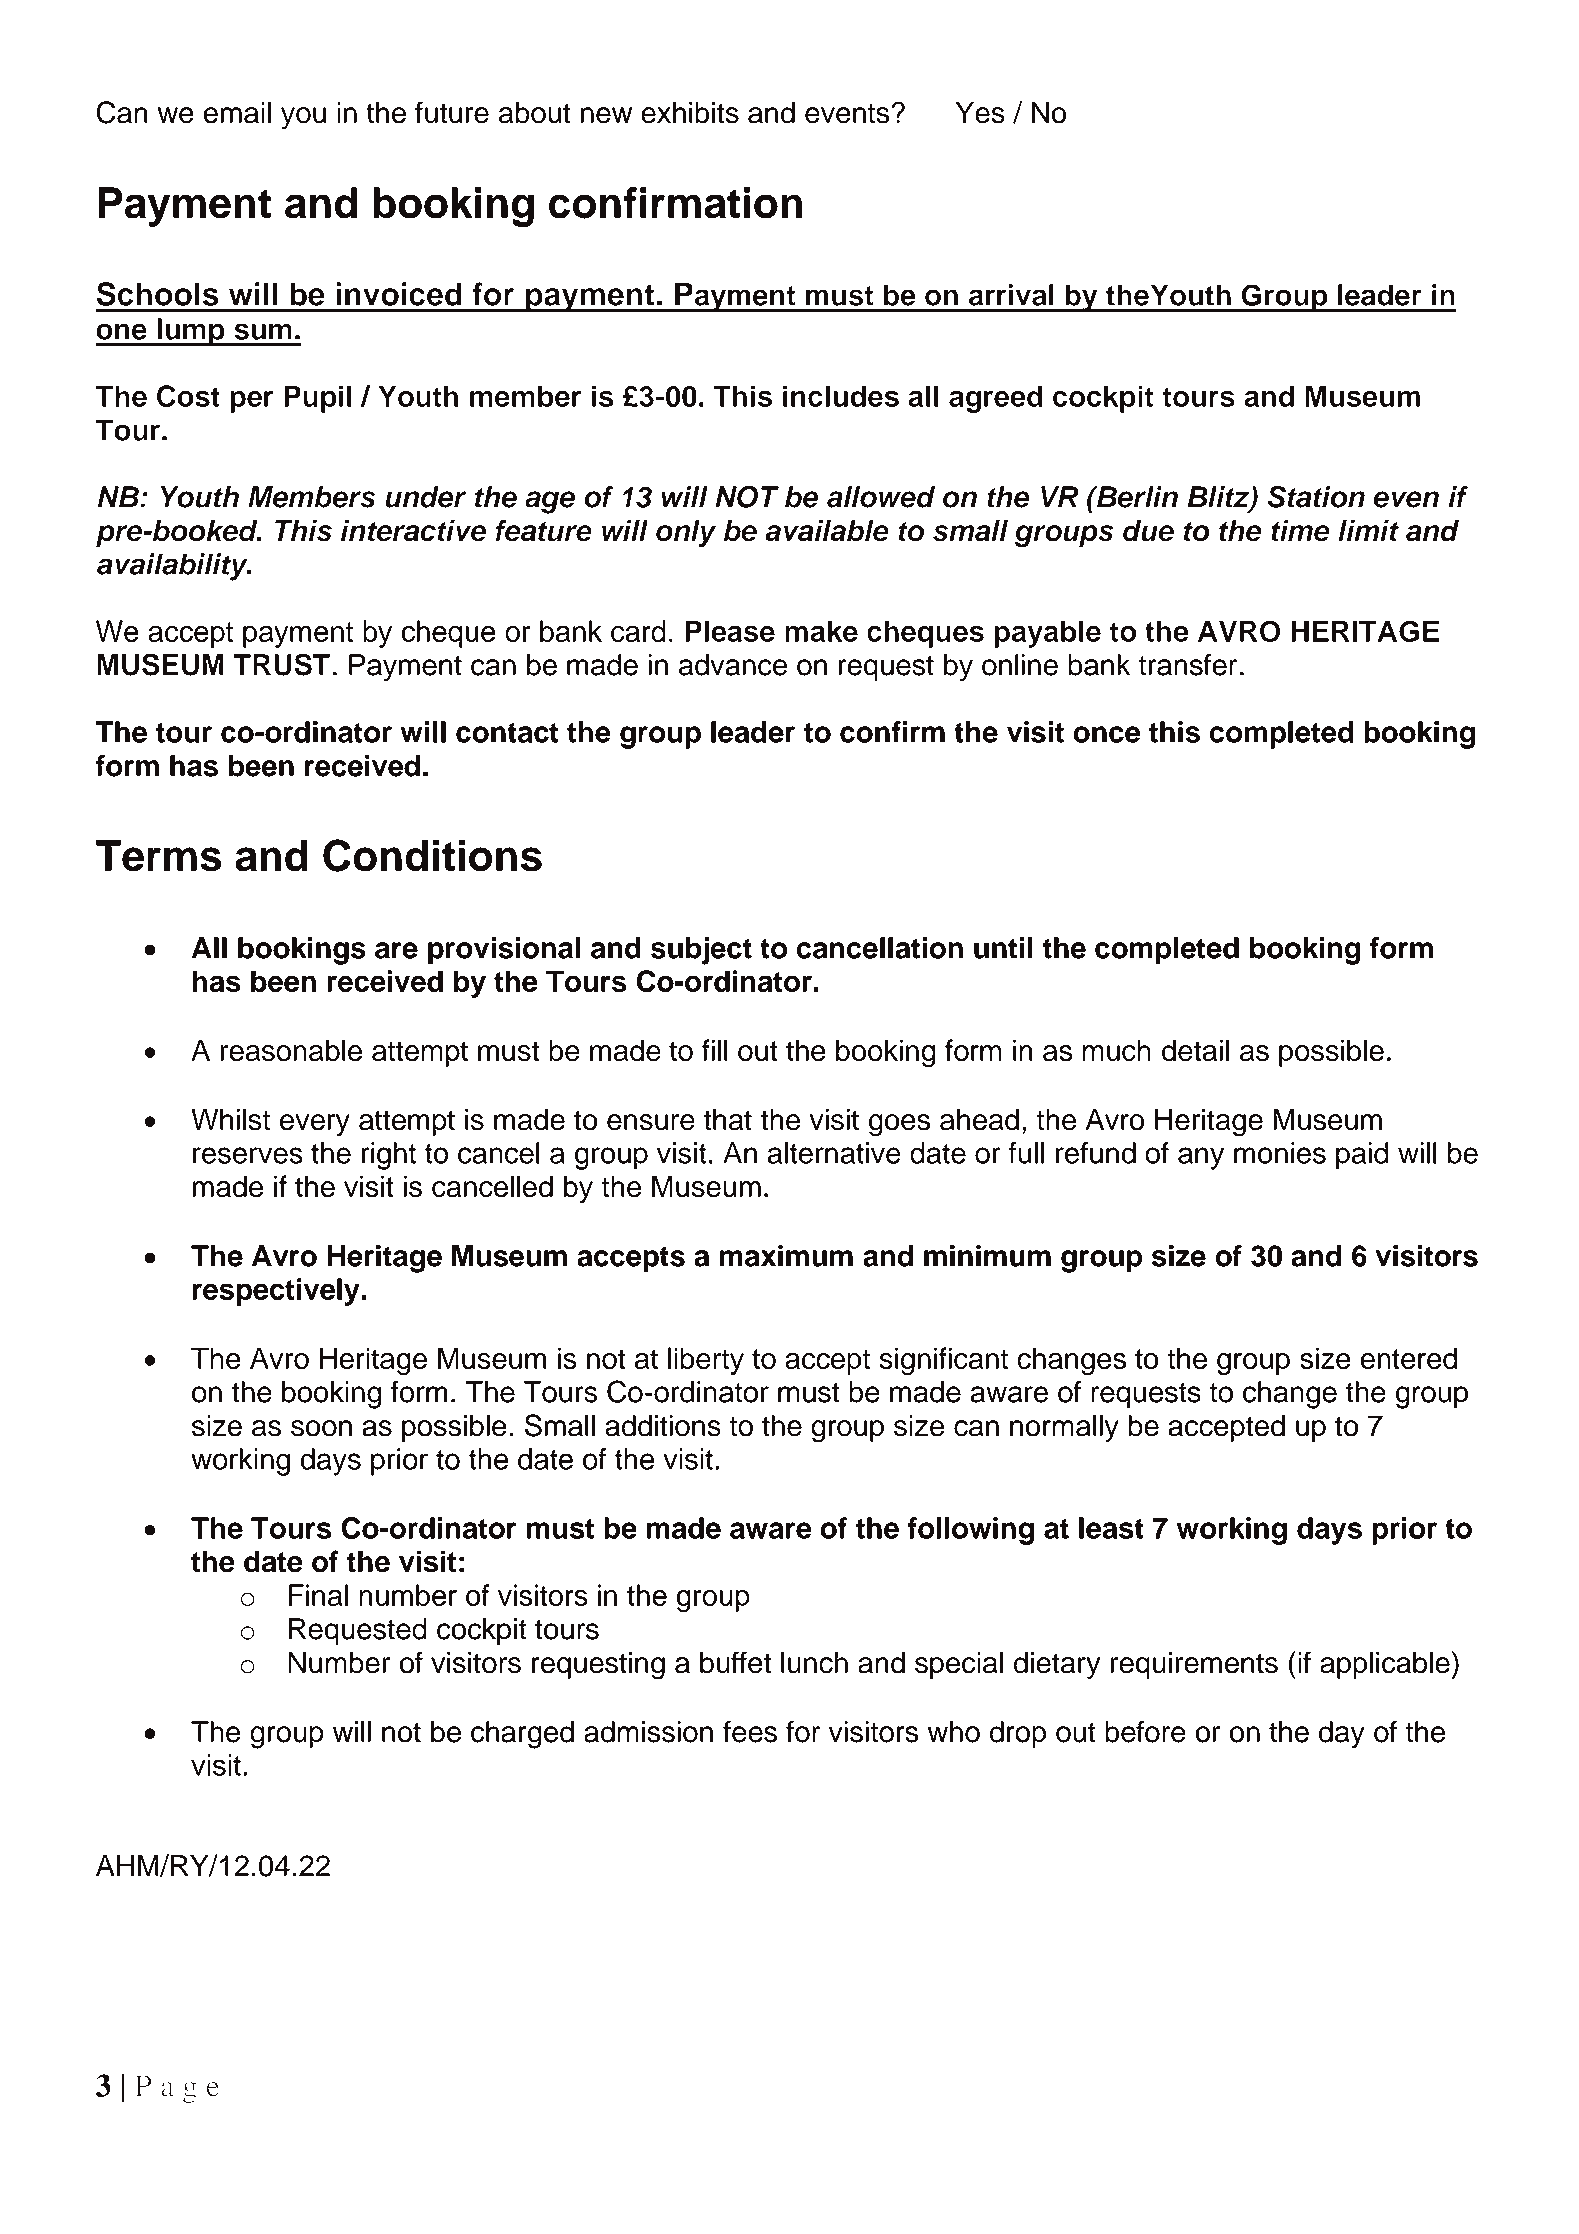 The width and height of the document is (1579, 2234). I want to click on detail, so click(1195, 1050).
